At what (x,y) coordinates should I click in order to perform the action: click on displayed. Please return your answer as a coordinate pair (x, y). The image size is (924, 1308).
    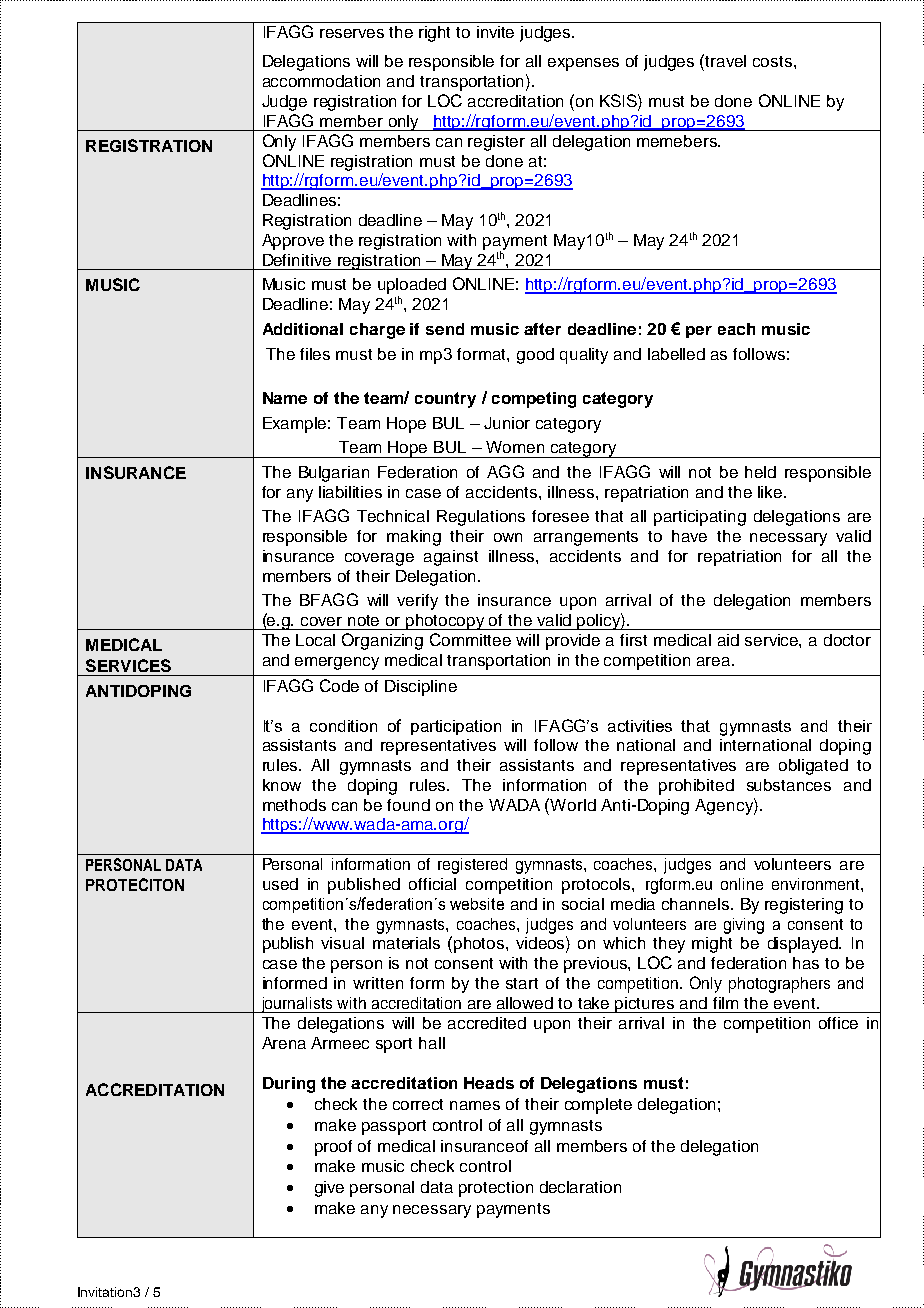
    Looking at the image, I should click on (804, 945).
